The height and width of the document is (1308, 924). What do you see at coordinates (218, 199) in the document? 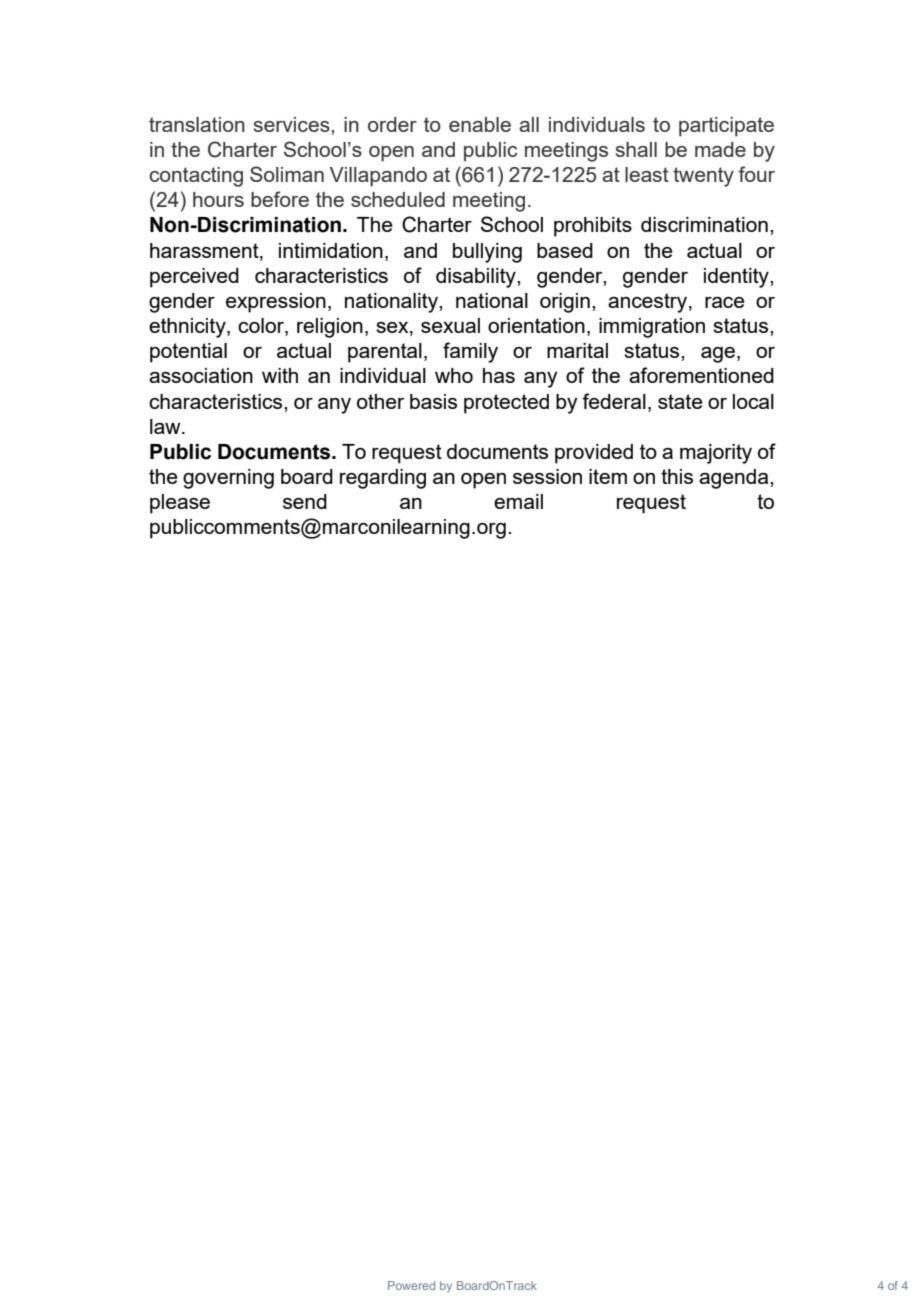
I see `hours` at bounding box center [218, 199].
